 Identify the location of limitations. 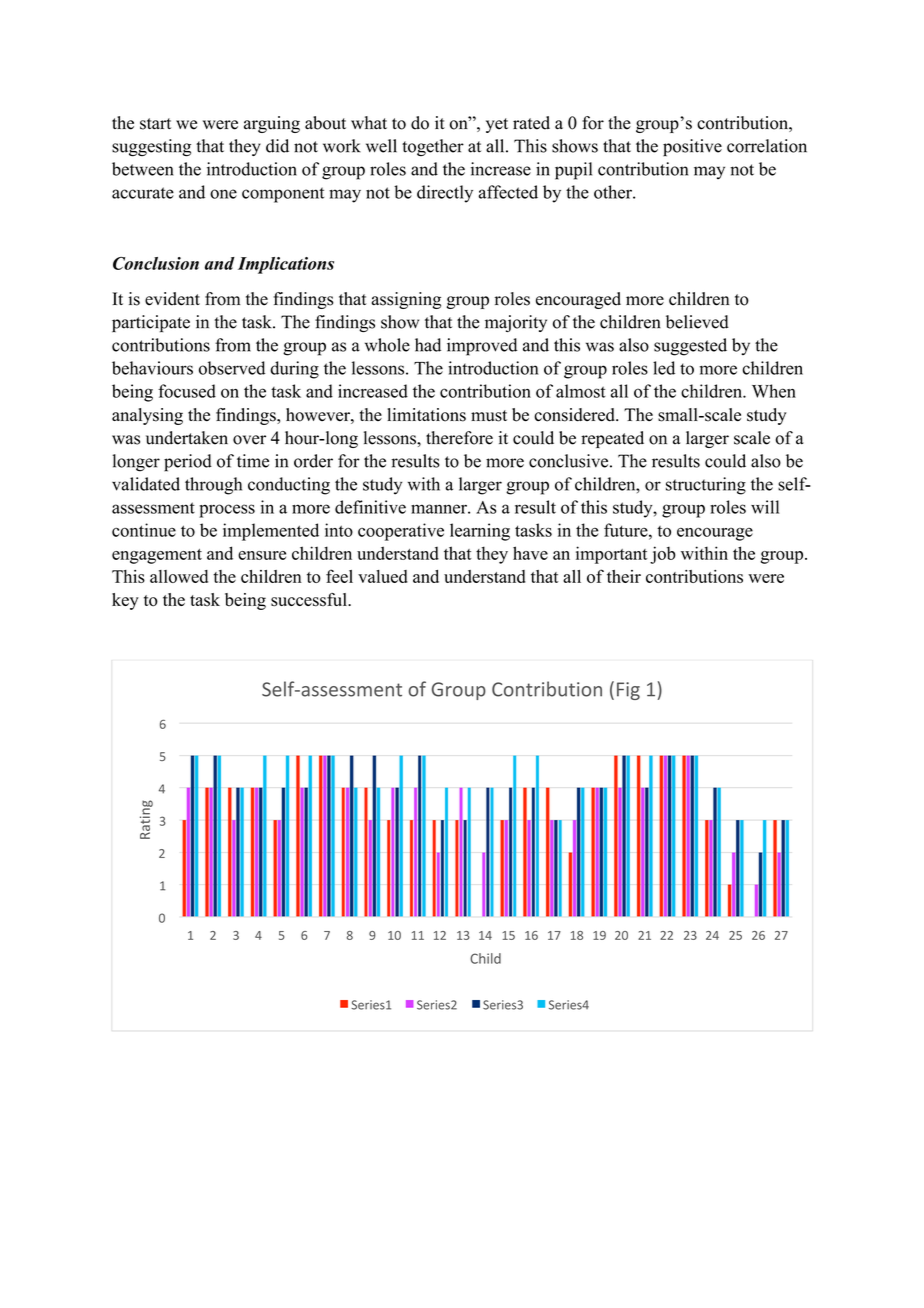
(426, 415).
